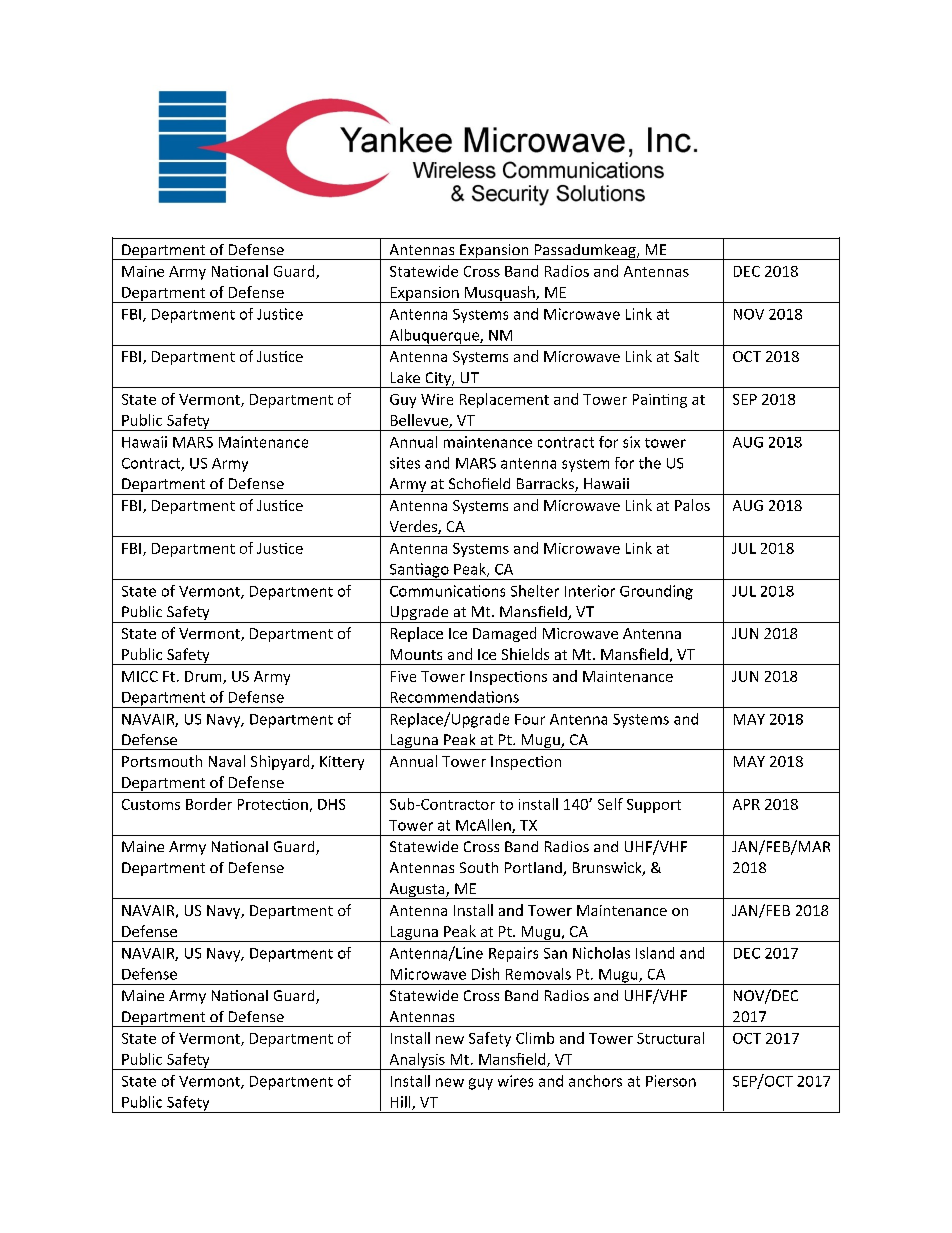 The image size is (952, 1233). Describe the element at coordinates (414, 527) in the screenshot. I see `Verdes` at that location.
